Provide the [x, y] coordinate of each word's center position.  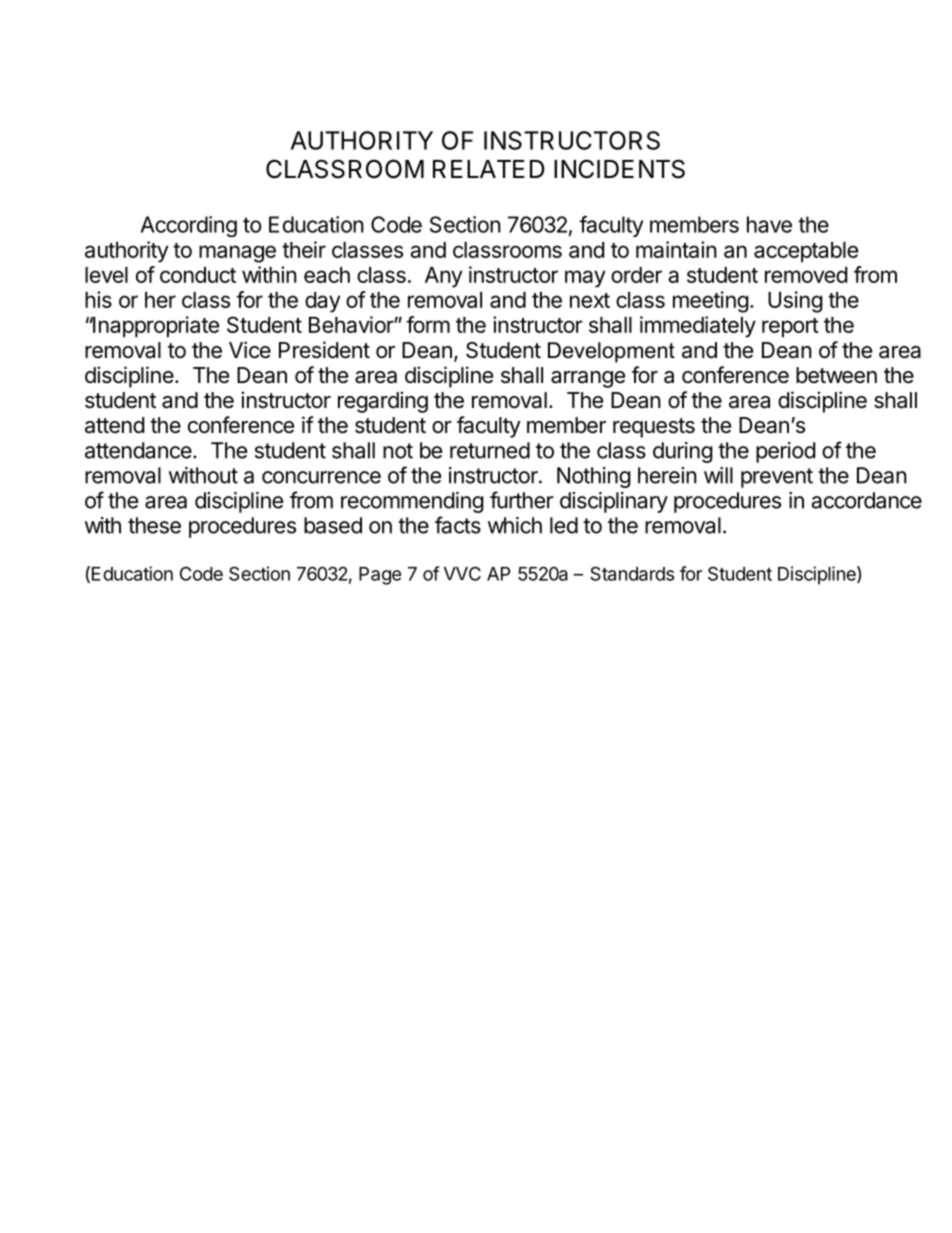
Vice [250, 350]
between [836, 375]
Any [443, 277]
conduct [198, 275]
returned [490, 450]
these [154, 525]
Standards [632, 573]
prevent [777, 478]
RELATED [488, 169]
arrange [588, 379]
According [189, 226]
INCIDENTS [619, 169]
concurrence [321, 477]
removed [806, 275]
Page [380, 576]
